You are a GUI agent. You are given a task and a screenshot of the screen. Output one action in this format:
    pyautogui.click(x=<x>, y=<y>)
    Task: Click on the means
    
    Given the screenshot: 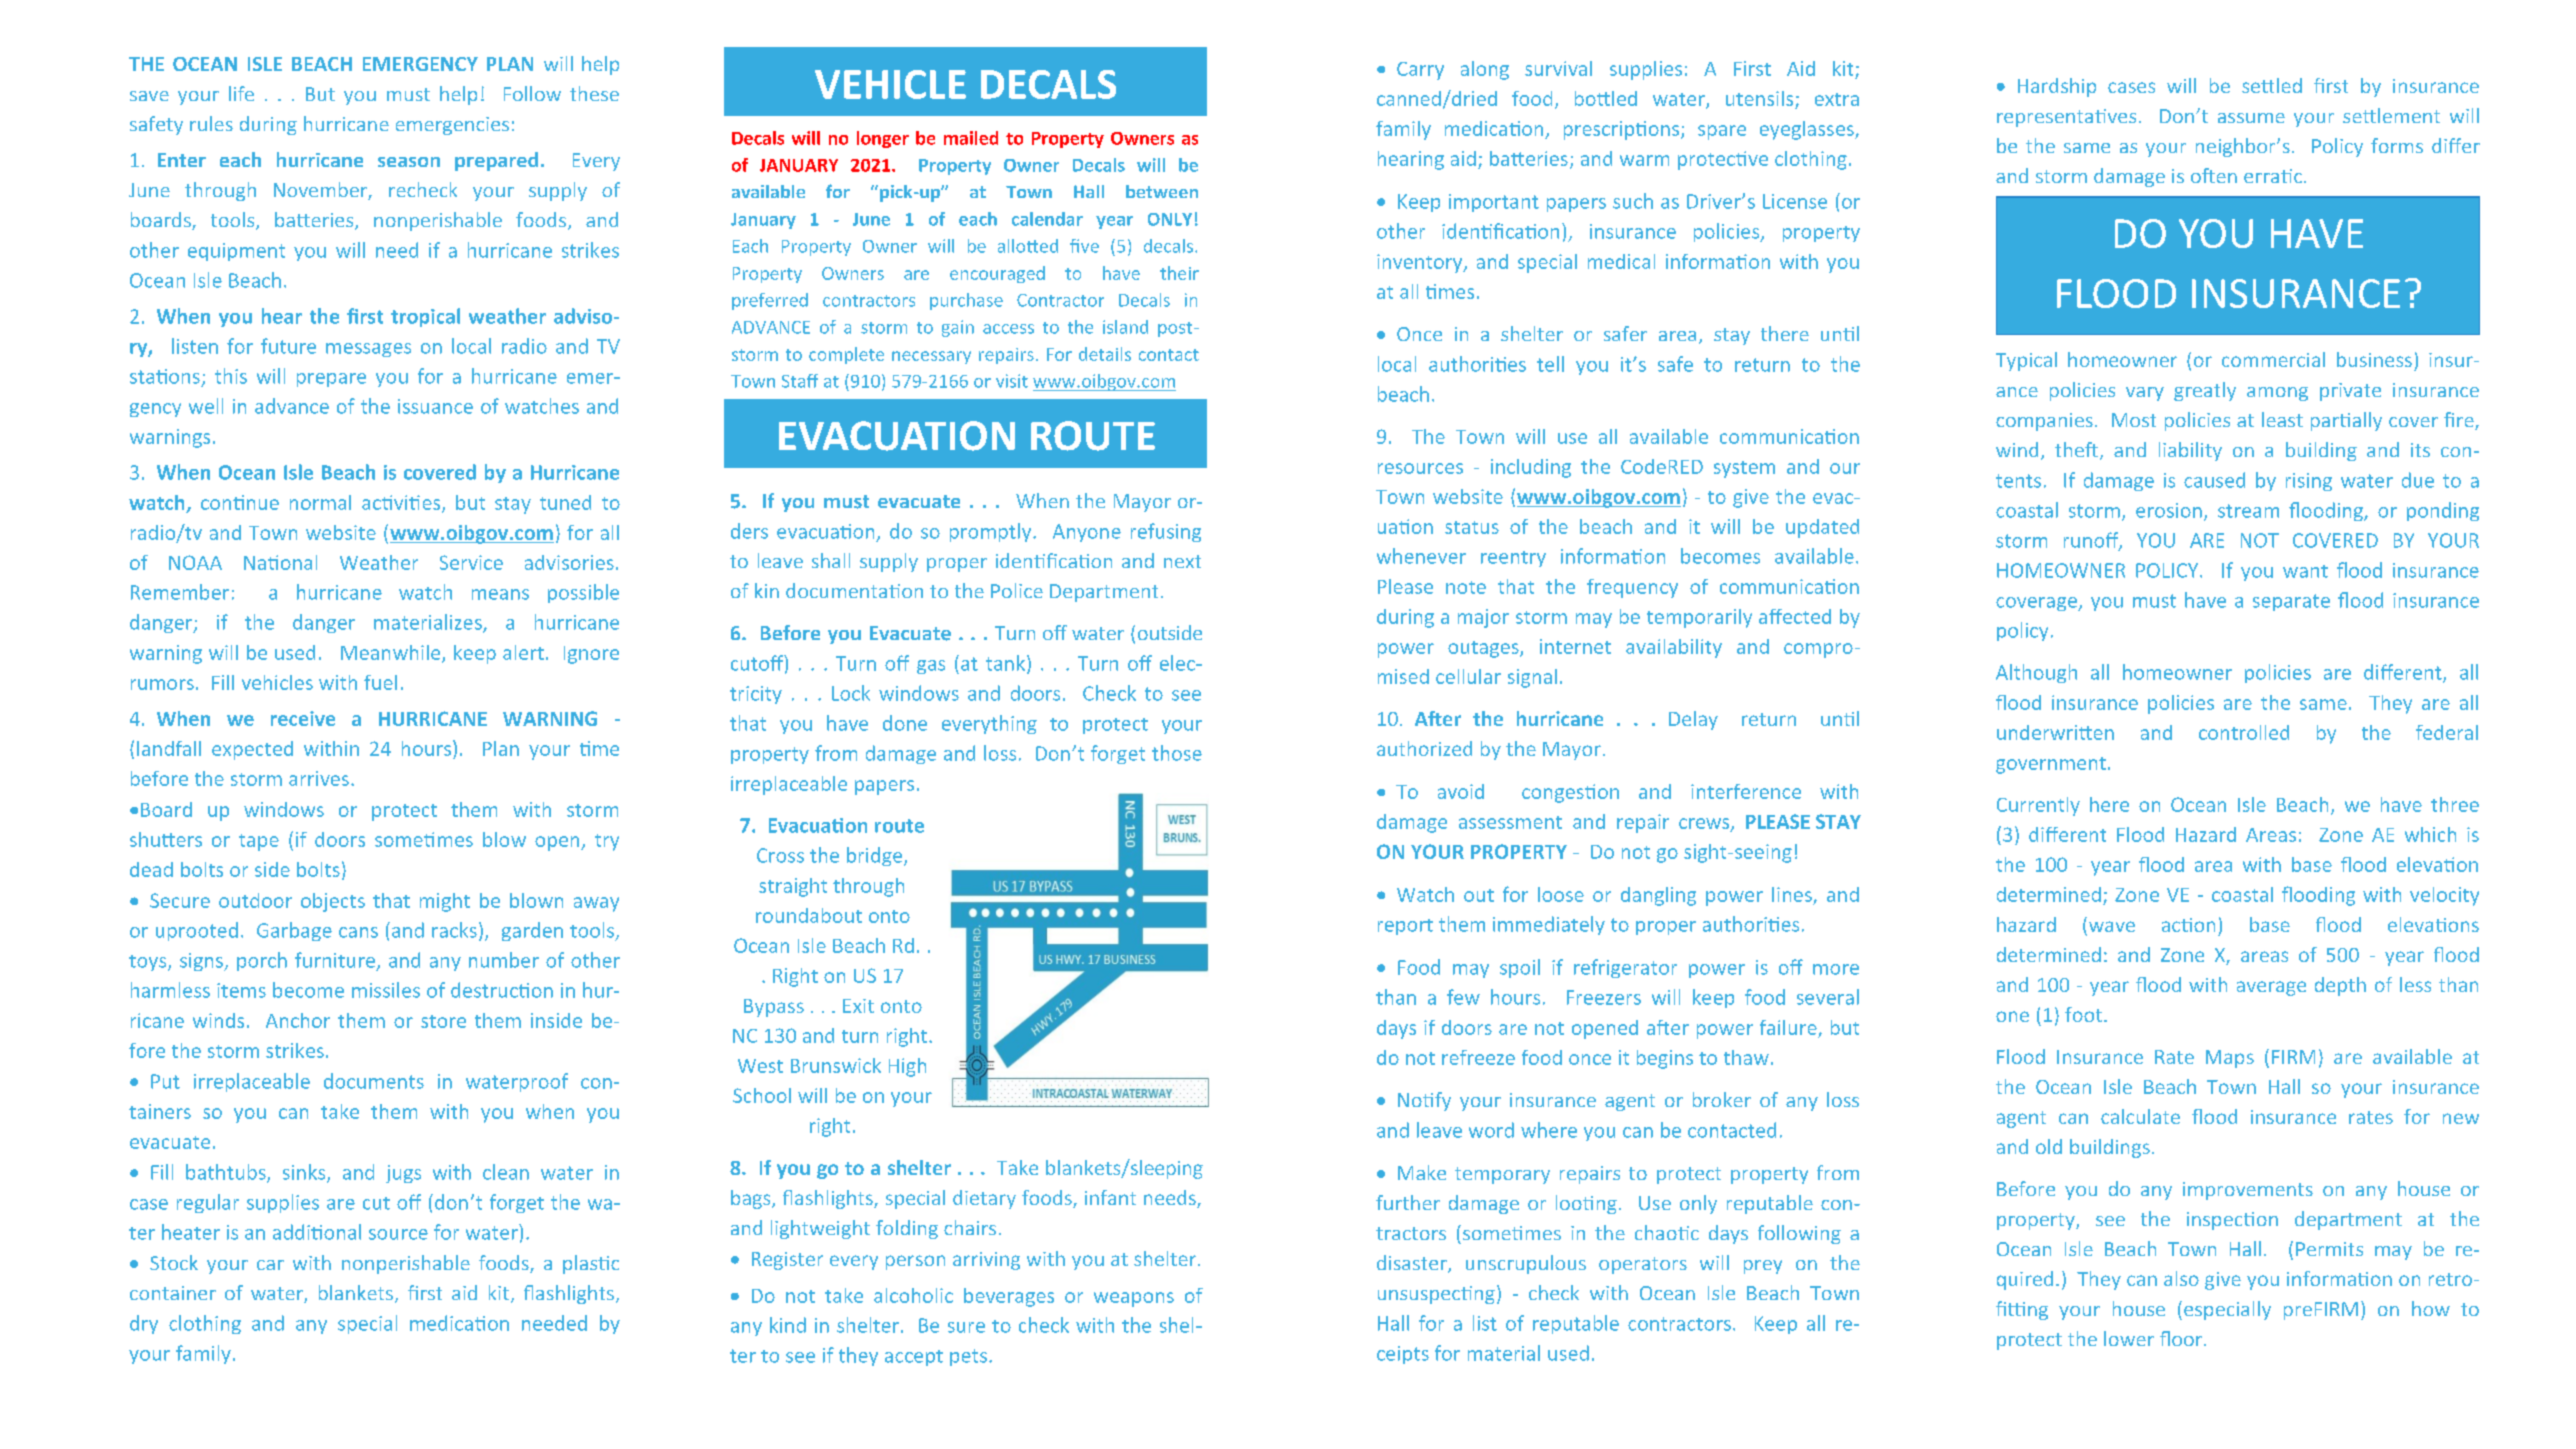 What is the action you would take?
    pyautogui.click(x=500, y=594)
